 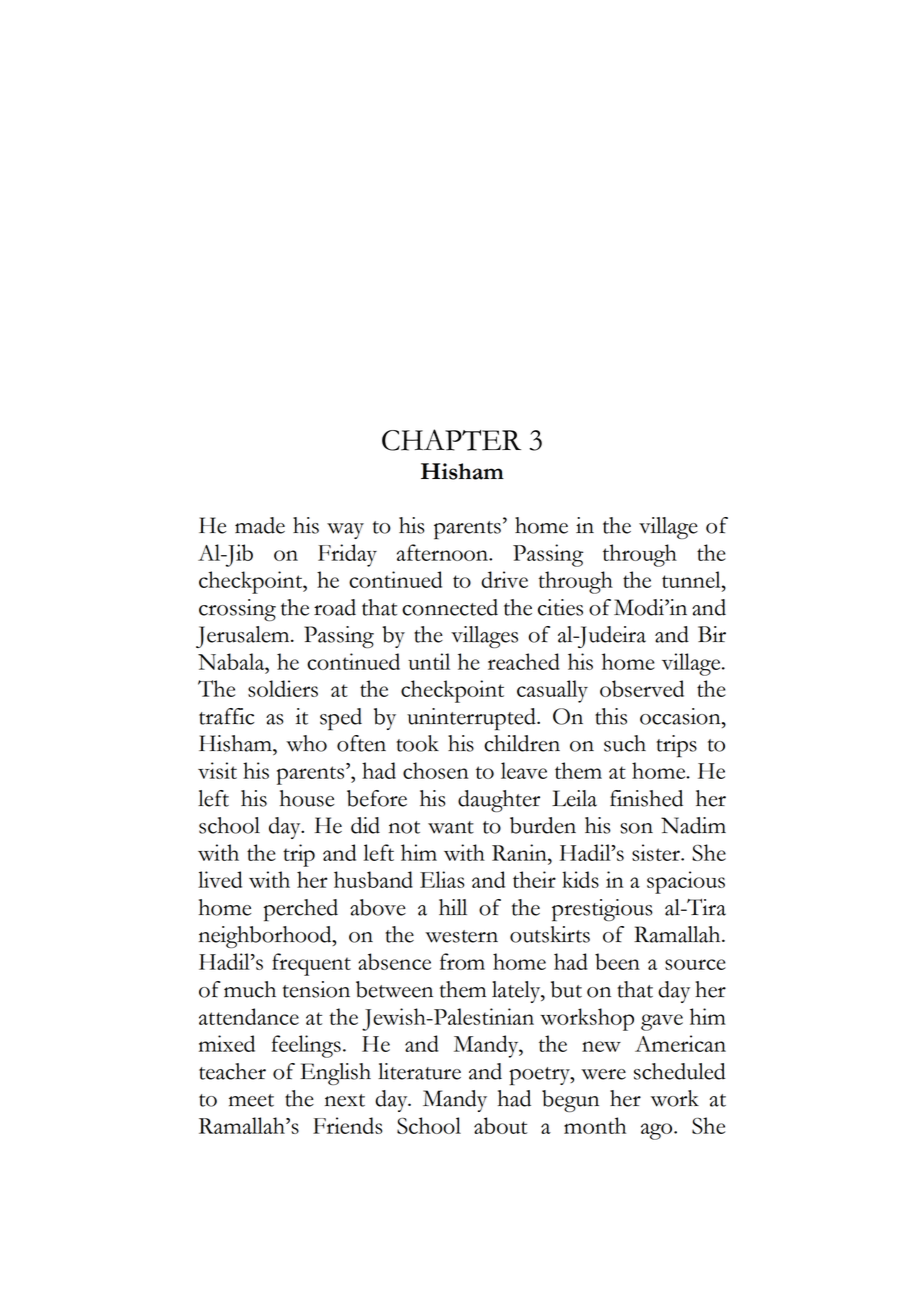 I want to click on meet, so click(x=251, y=1100).
